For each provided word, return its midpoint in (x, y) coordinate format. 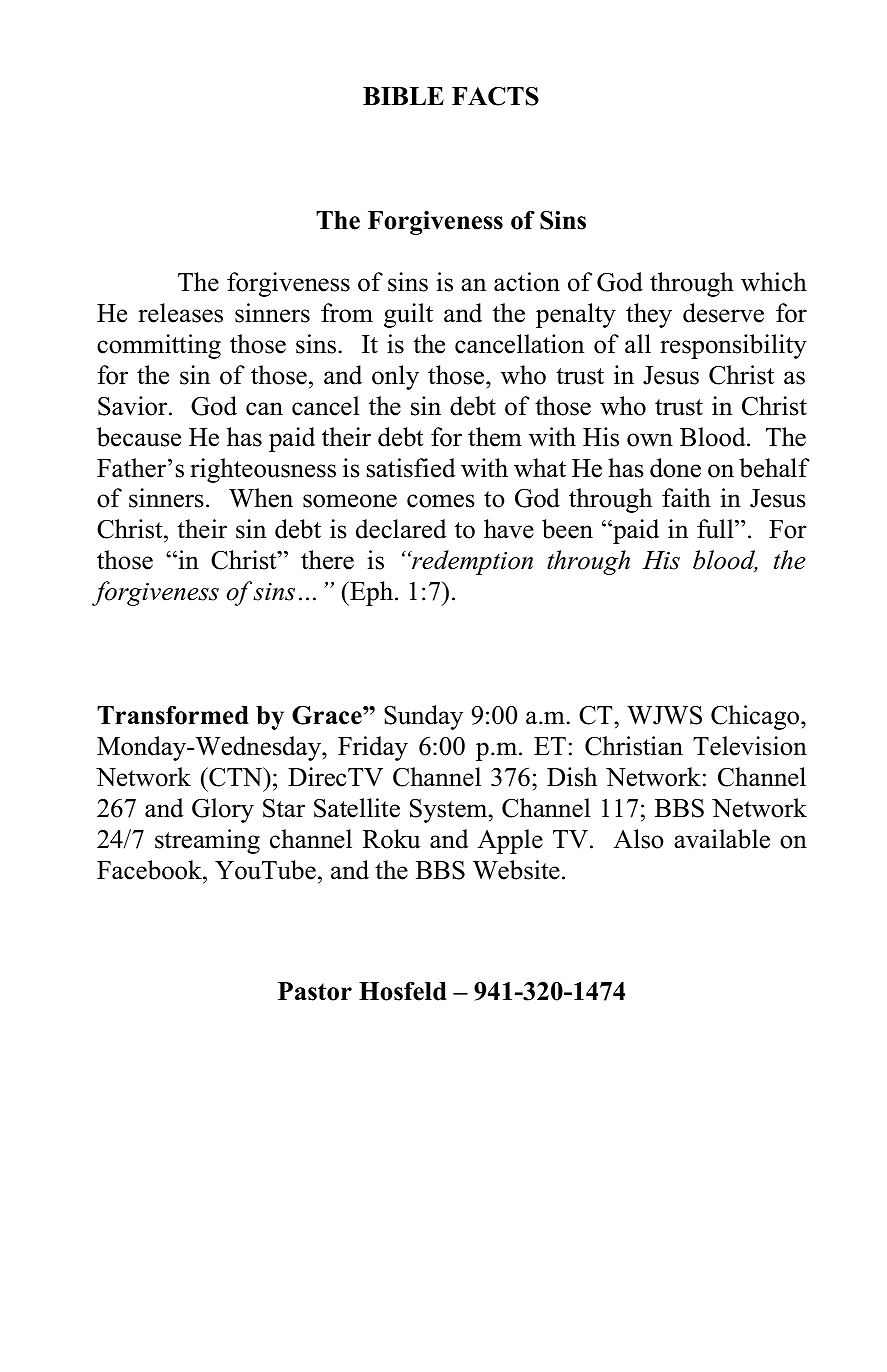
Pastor (315, 991)
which (774, 282)
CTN (236, 777)
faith (686, 498)
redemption (471, 562)
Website (516, 870)
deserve (723, 313)
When (261, 498)
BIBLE (403, 96)
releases (180, 313)
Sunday (423, 717)
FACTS (495, 96)
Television (750, 746)
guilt (408, 315)
